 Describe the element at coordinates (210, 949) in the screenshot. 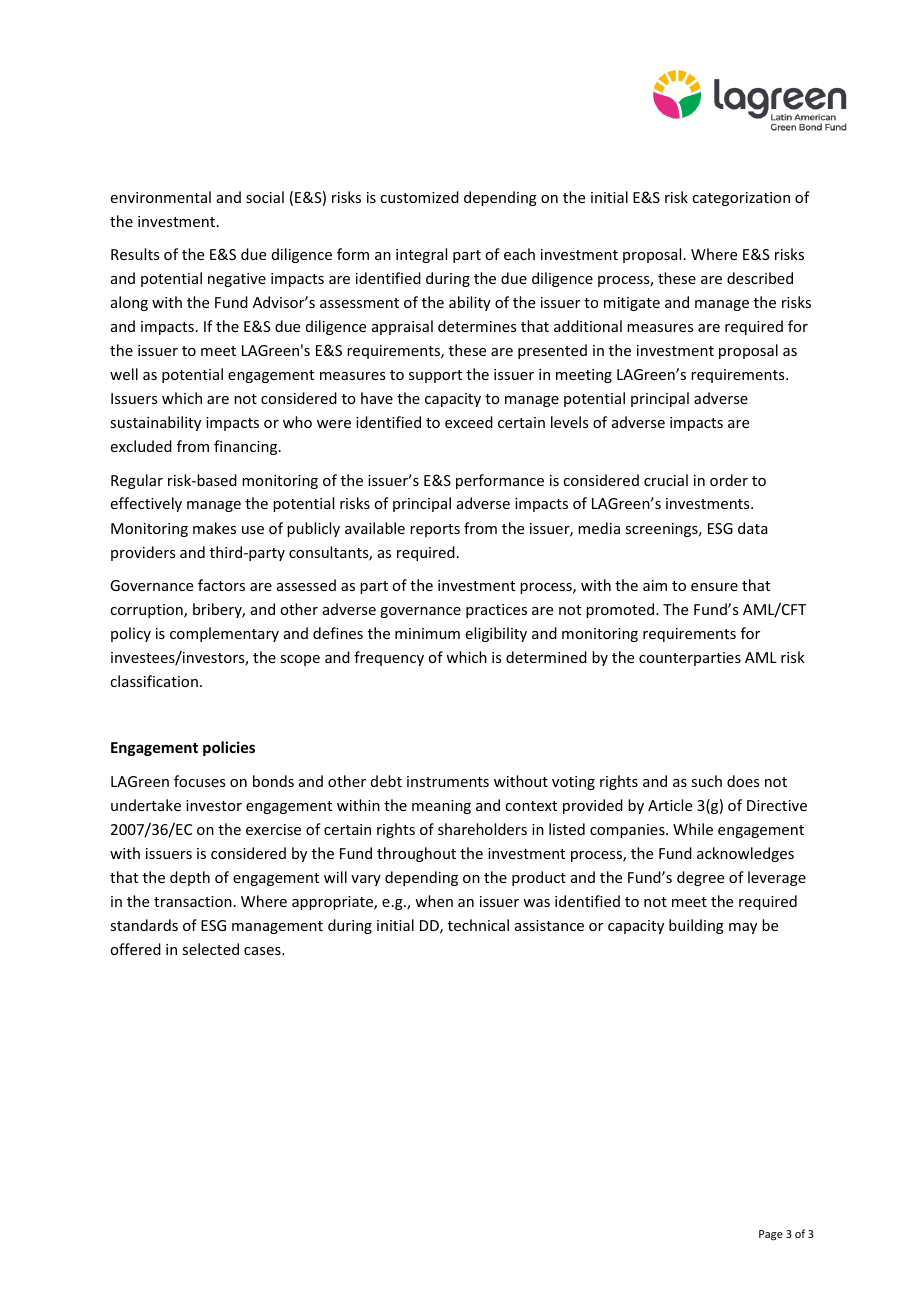

I see `selected` at that location.
